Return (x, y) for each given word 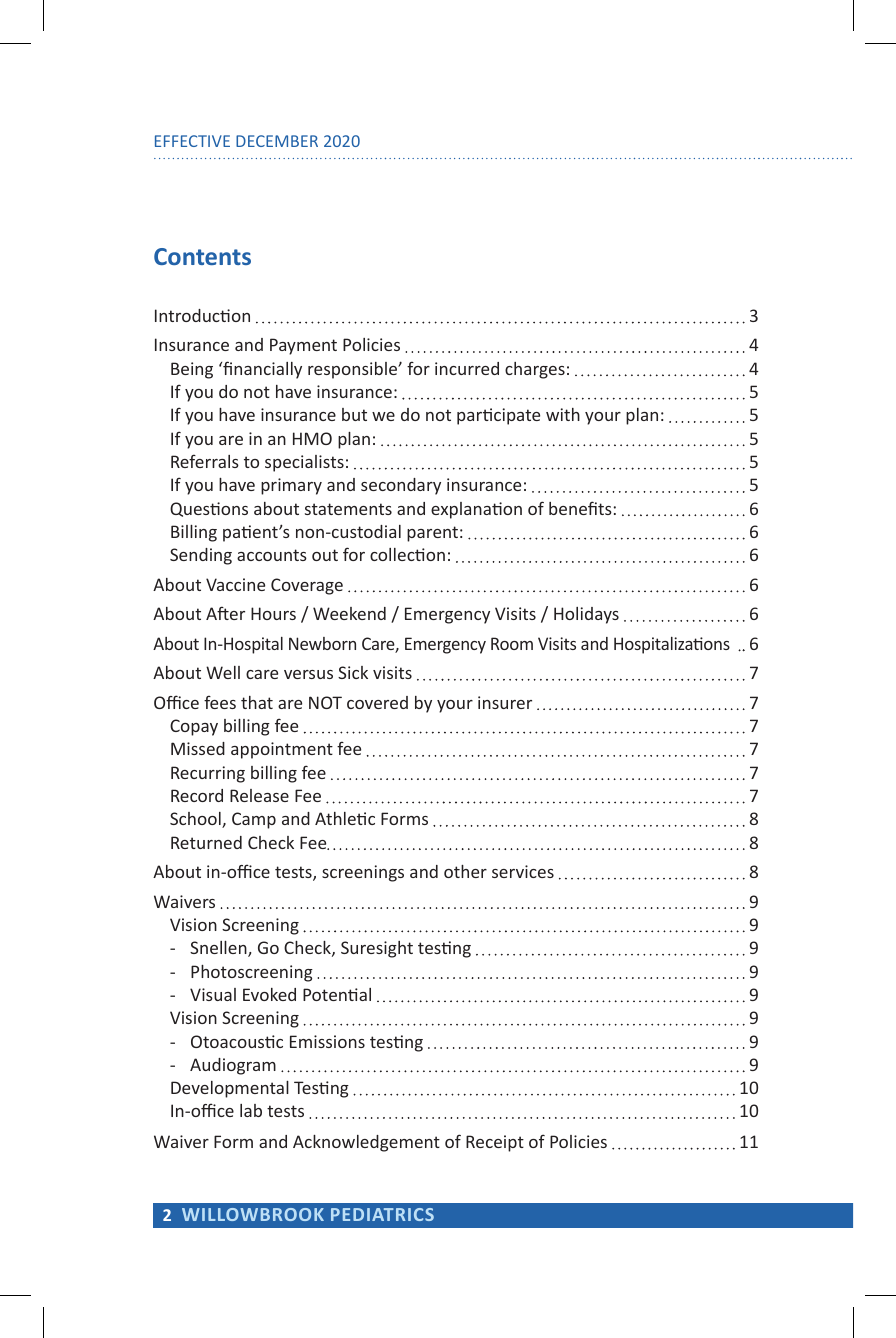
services (523, 871)
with (563, 414)
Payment (303, 346)
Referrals (205, 461)
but (354, 414)
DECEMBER (277, 141)
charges (535, 370)
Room (512, 643)
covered (377, 702)
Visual (213, 994)
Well (223, 672)
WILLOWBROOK (253, 1214)
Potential (337, 994)
